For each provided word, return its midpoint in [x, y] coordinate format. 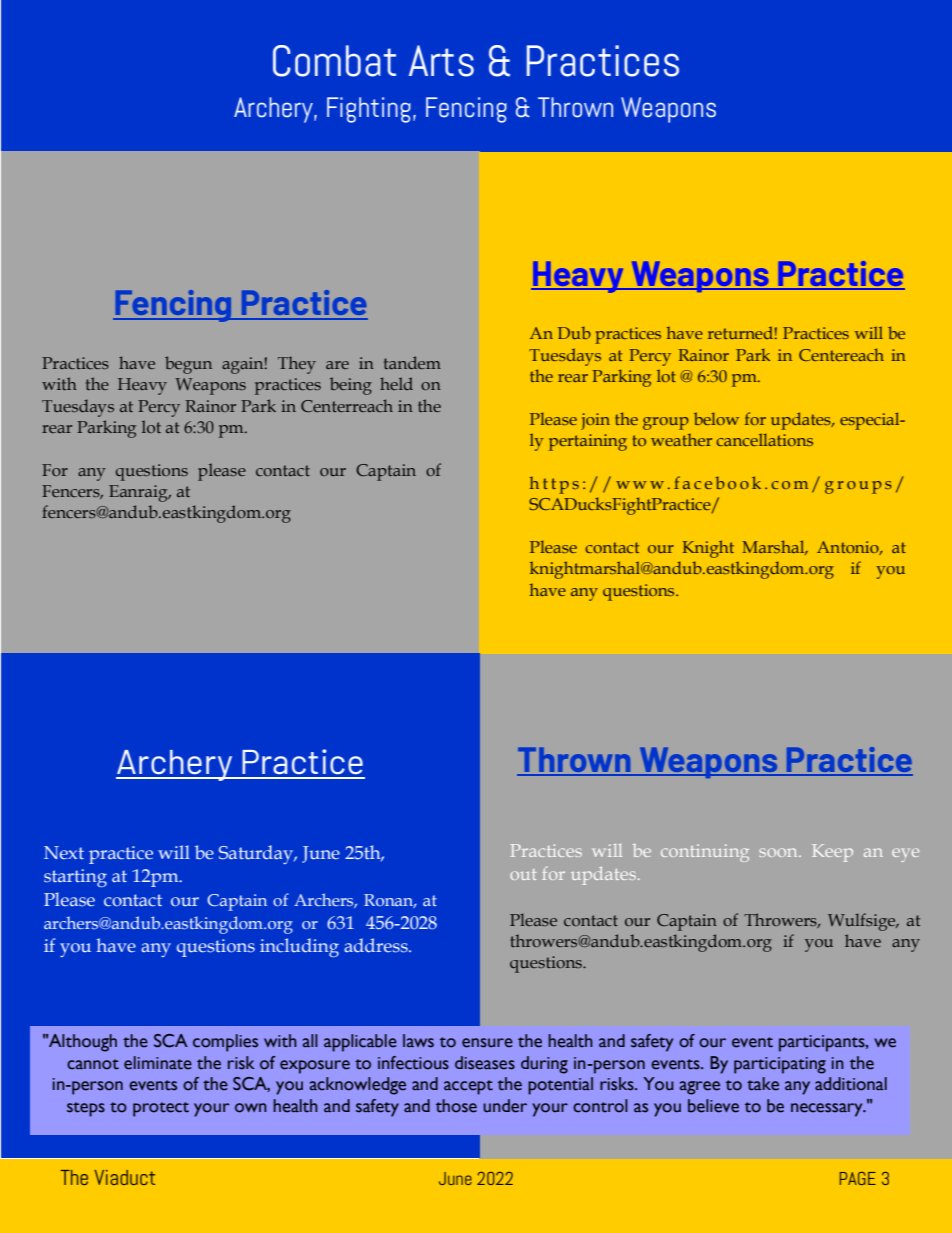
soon [779, 852]
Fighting [369, 110]
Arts [441, 61]
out [523, 874]
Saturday [257, 854]
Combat [334, 61]
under [505, 1106]
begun [188, 365]
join [595, 421]
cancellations [764, 439]
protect [161, 1109]
